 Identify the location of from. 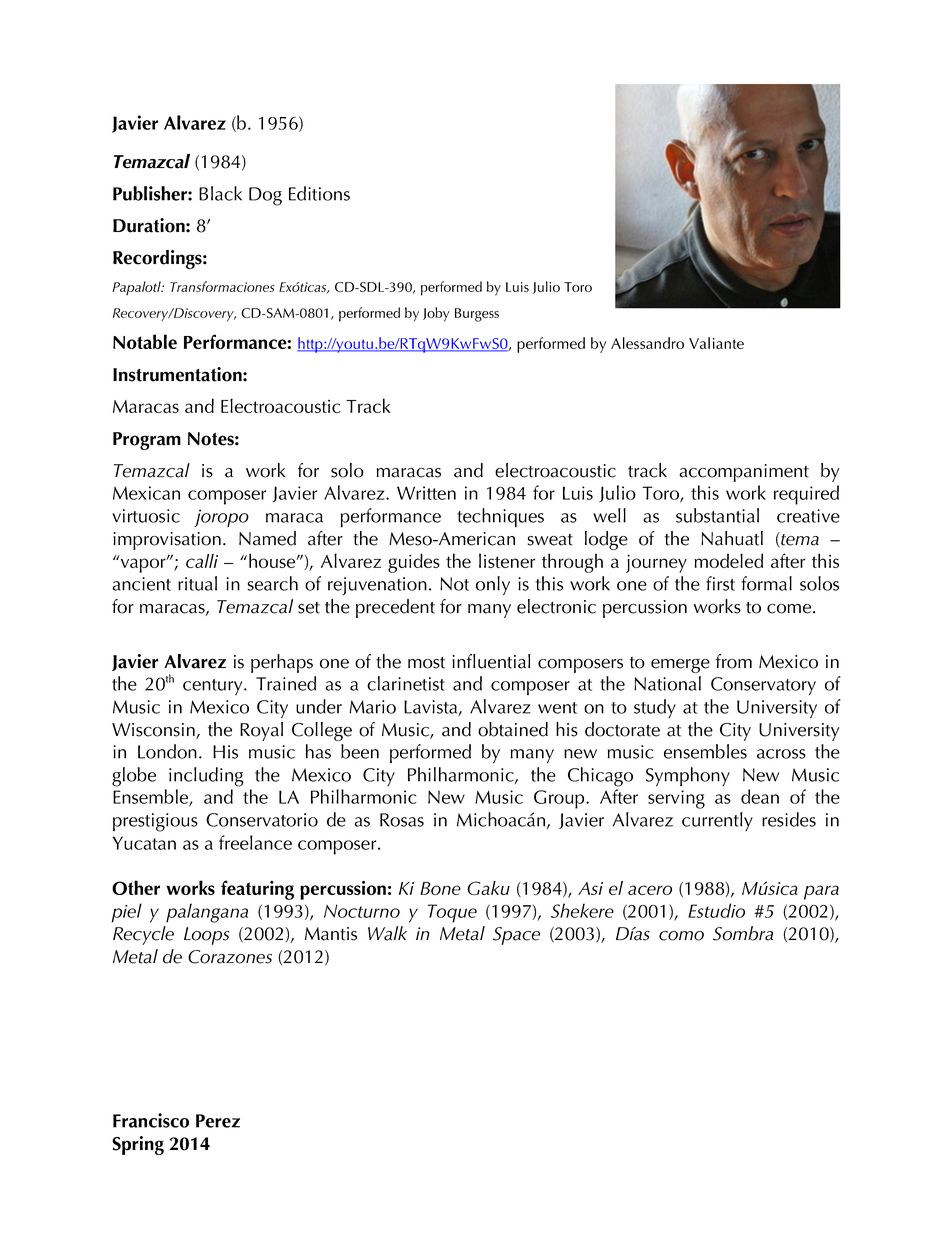
(734, 661).
